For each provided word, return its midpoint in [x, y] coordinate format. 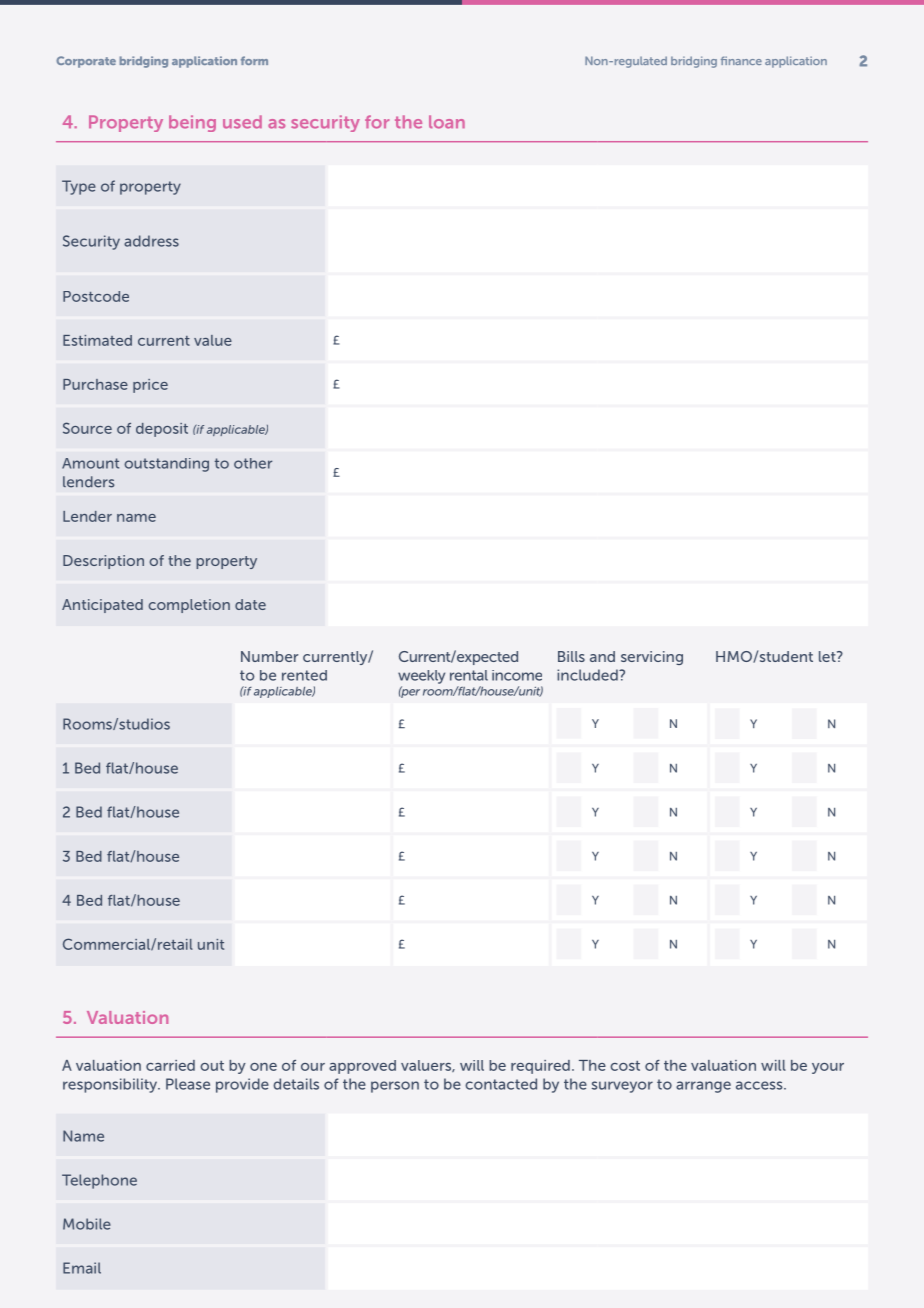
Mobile [87, 1224]
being [192, 123]
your [828, 1068]
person [395, 1087]
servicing [652, 658]
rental [469, 675]
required [540, 1067]
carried [170, 1065]
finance [741, 60]
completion [189, 606]
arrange [703, 1087]
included [588, 675]
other [253, 463]
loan [447, 122]
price [150, 386]
